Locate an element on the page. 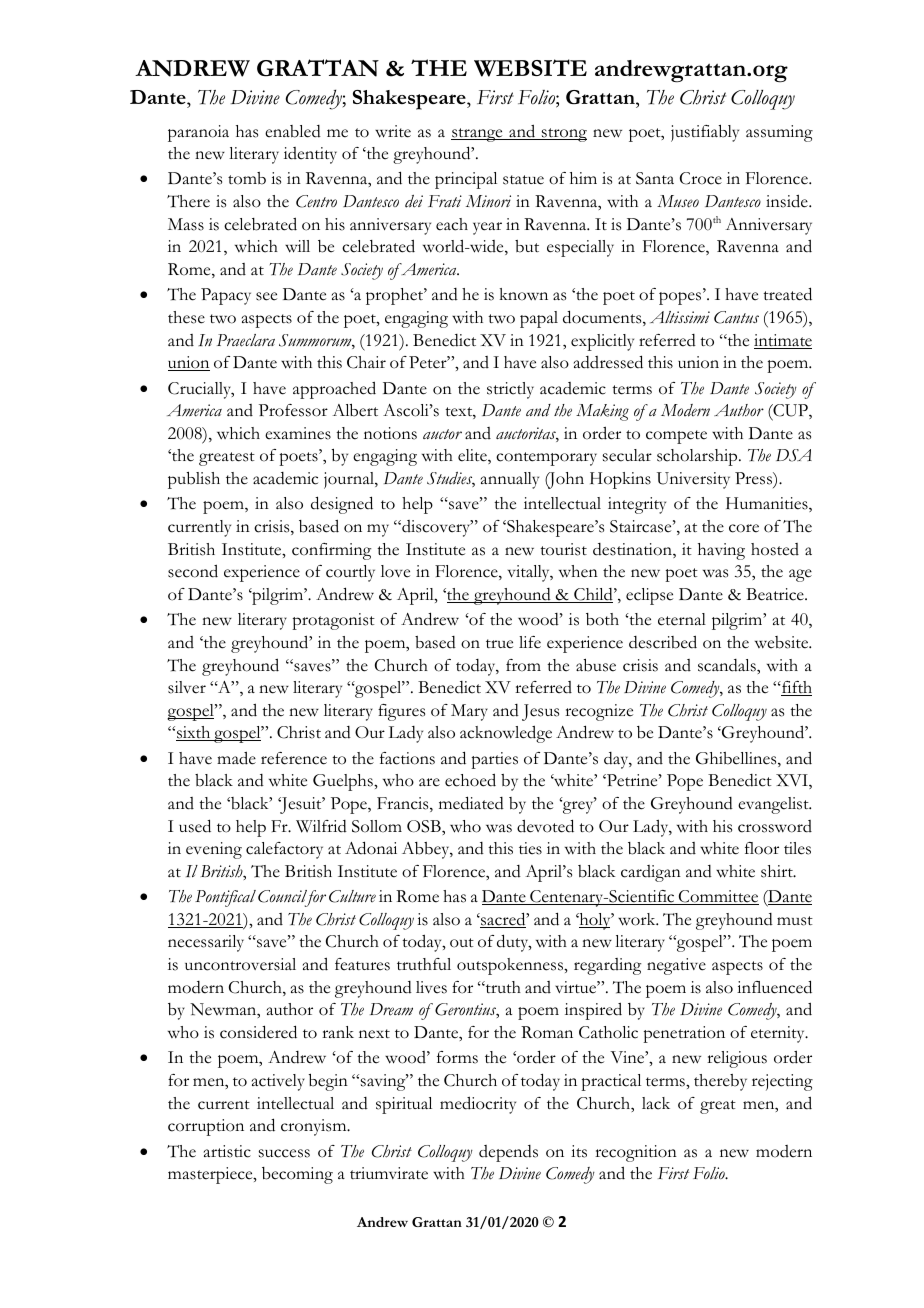 The height and width of the image is (1308, 924). protagonist is located at coordinates (333, 621).
